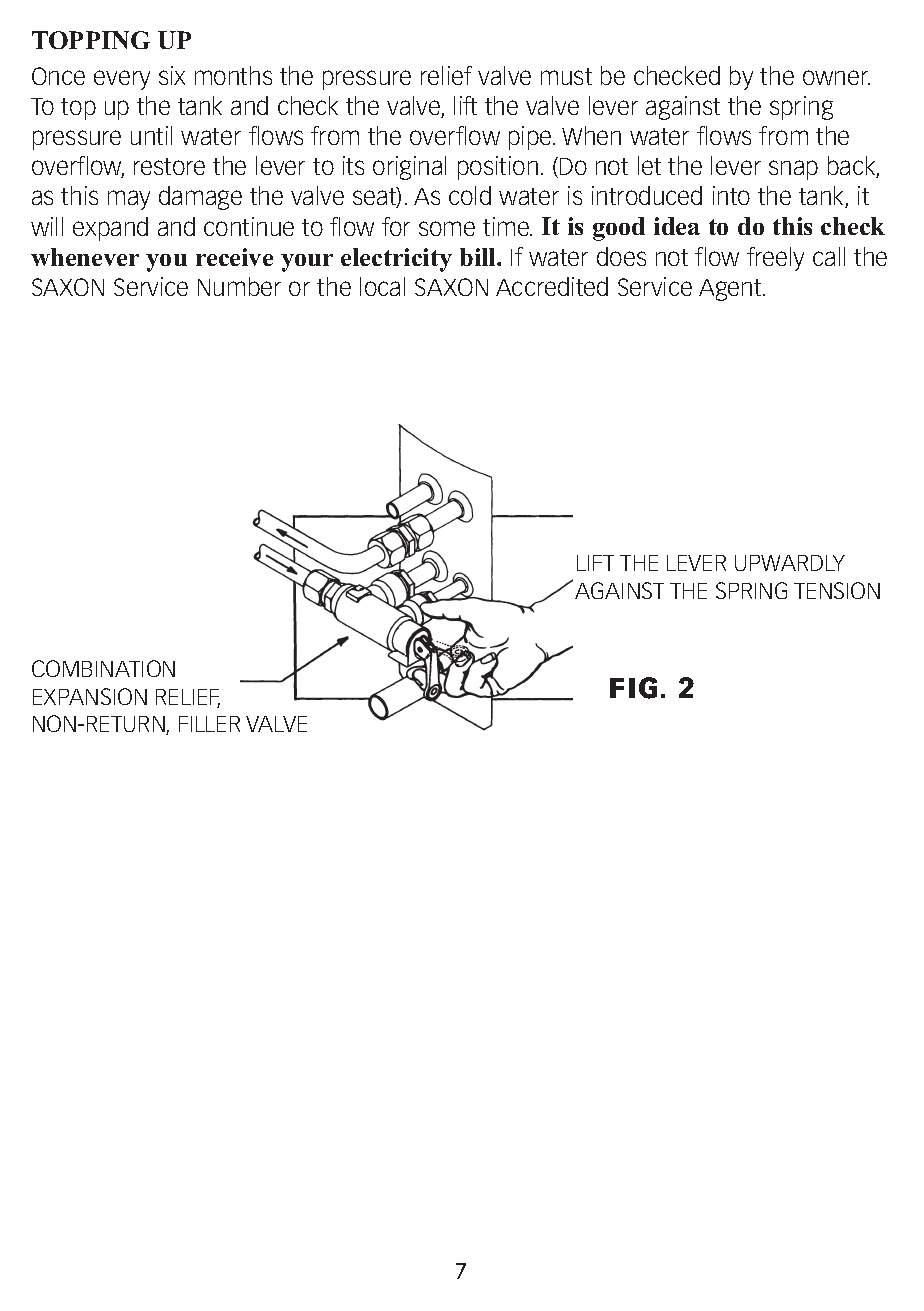 This screenshot has width=924, height=1311. What do you see at coordinates (790, 563) in the screenshot?
I see `upwardly` at bounding box center [790, 563].
